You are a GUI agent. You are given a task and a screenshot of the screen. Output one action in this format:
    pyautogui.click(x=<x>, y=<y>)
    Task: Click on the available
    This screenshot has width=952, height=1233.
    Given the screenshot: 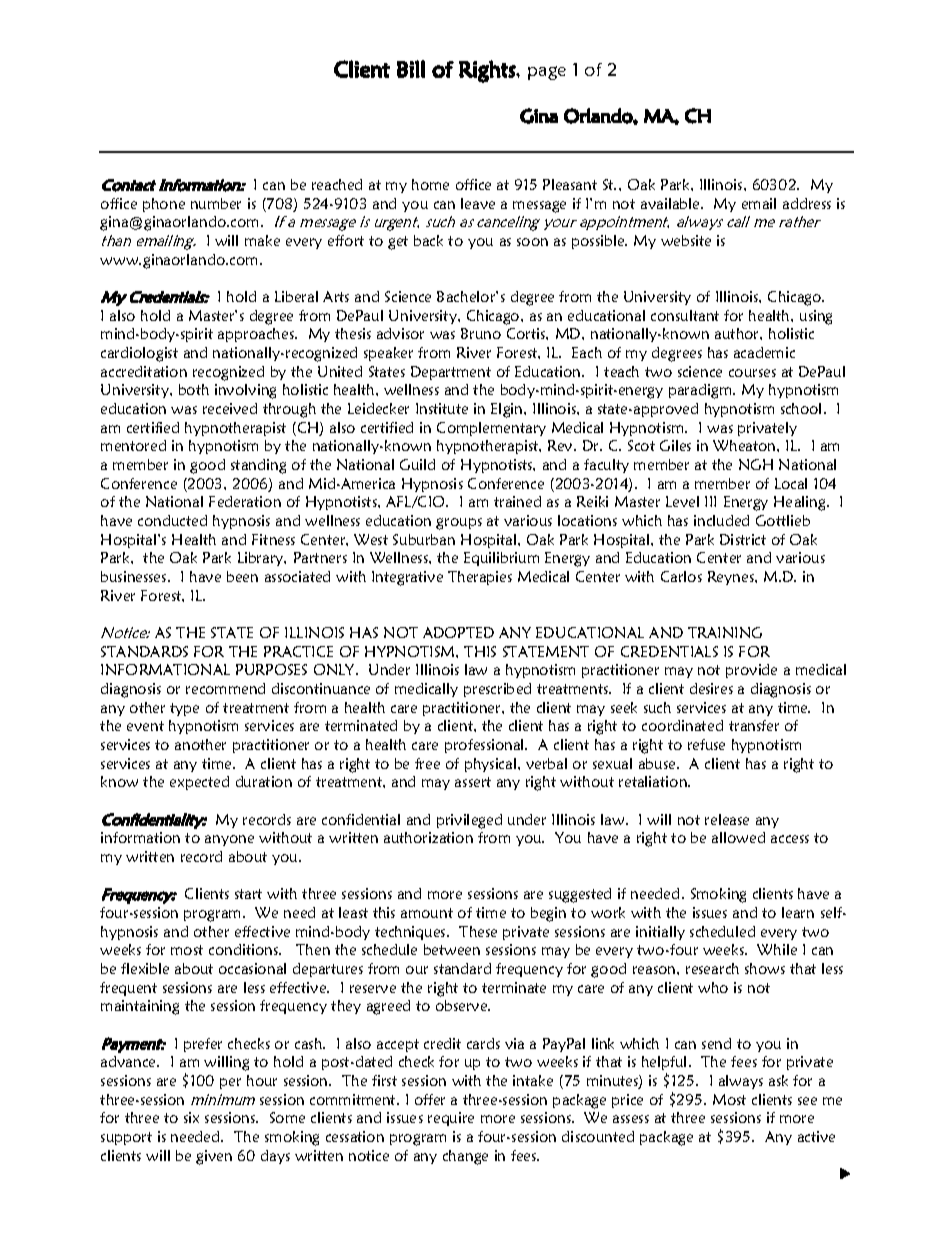 What is the action you would take?
    pyautogui.click(x=671, y=203)
